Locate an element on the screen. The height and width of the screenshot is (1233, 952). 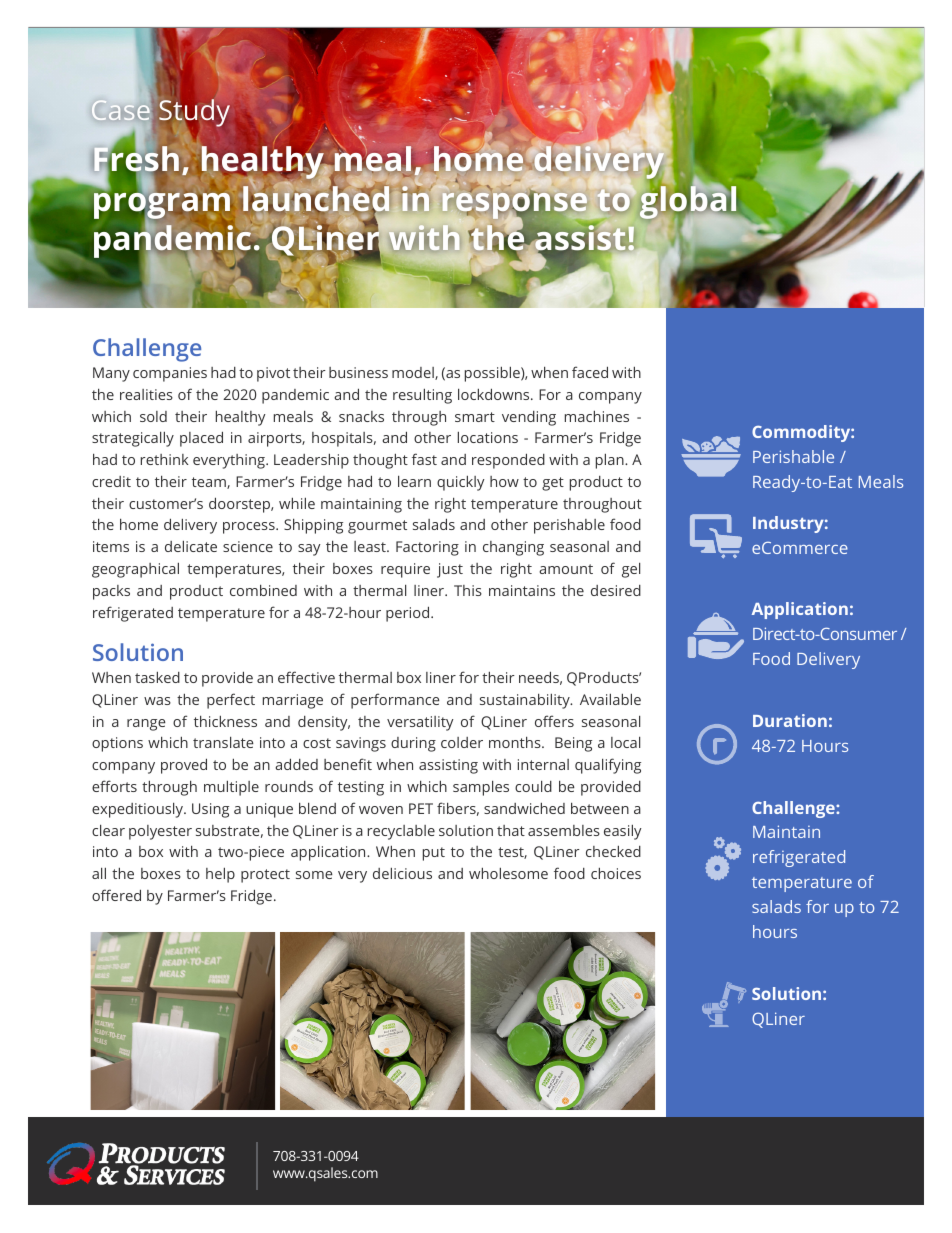
tasked is located at coordinates (157, 677).
